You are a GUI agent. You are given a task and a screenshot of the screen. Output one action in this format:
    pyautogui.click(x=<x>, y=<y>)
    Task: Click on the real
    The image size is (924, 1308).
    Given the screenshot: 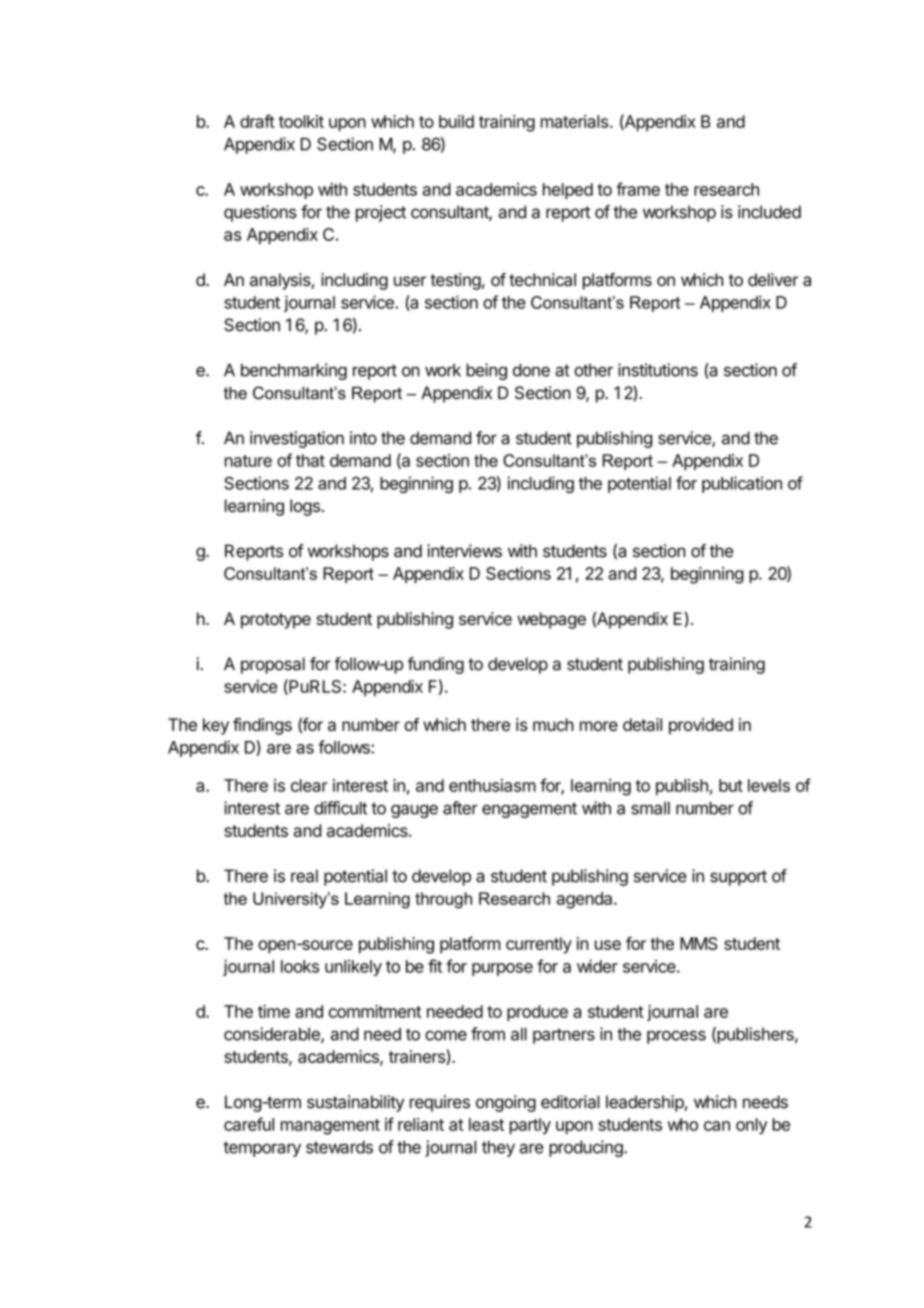 What is the action you would take?
    pyautogui.click(x=304, y=876)
